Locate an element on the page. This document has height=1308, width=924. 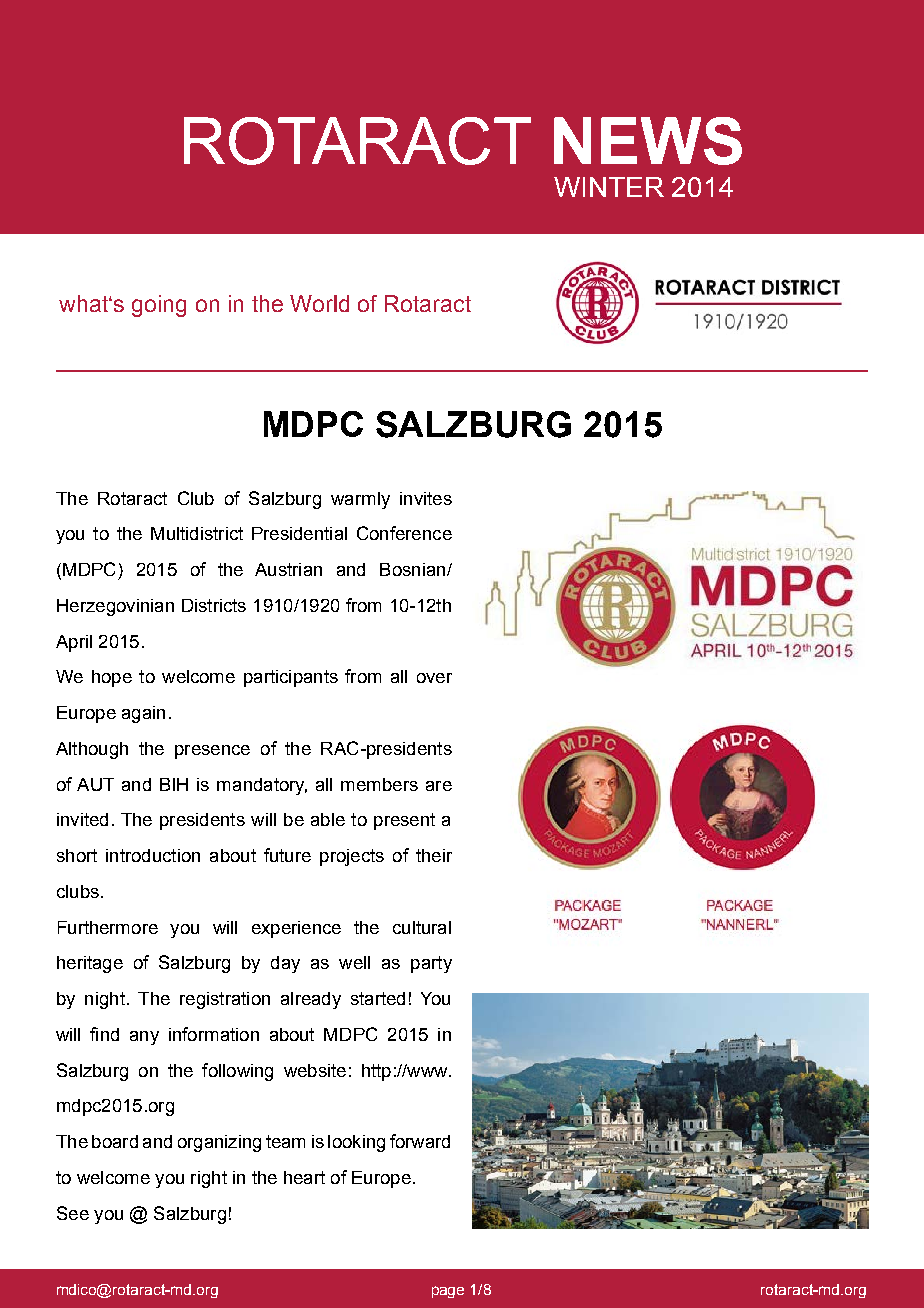
World is located at coordinates (319, 303).
